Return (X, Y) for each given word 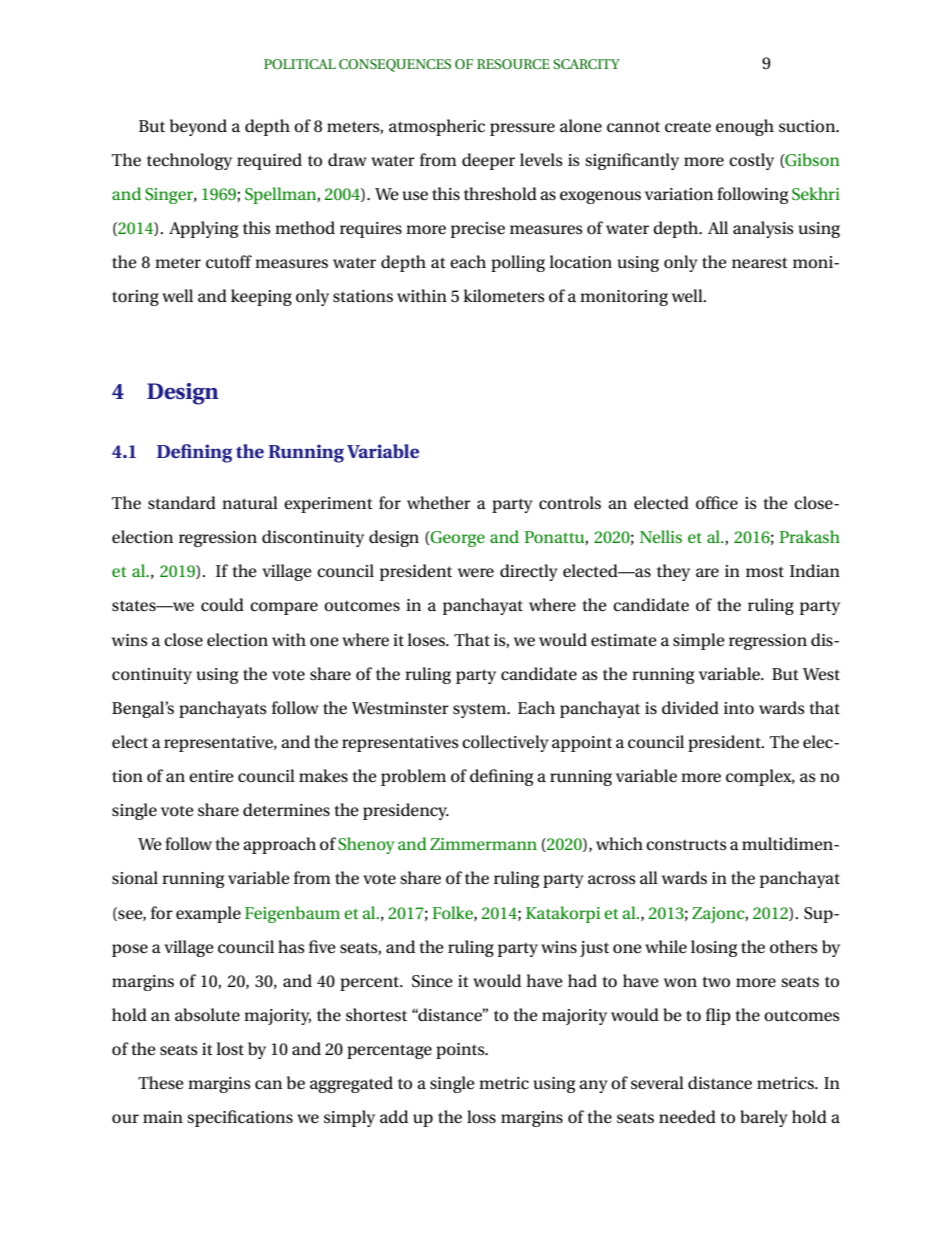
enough (745, 127)
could (222, 604)
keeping (261, 297)
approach (279, 845)
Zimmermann (483, 844)
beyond (198, 127)
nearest (760, 262)
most (765, 572)
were (476, 572)
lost (230, 1049)
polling (518, 263)
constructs (686, 845)
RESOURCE (513, 64)
